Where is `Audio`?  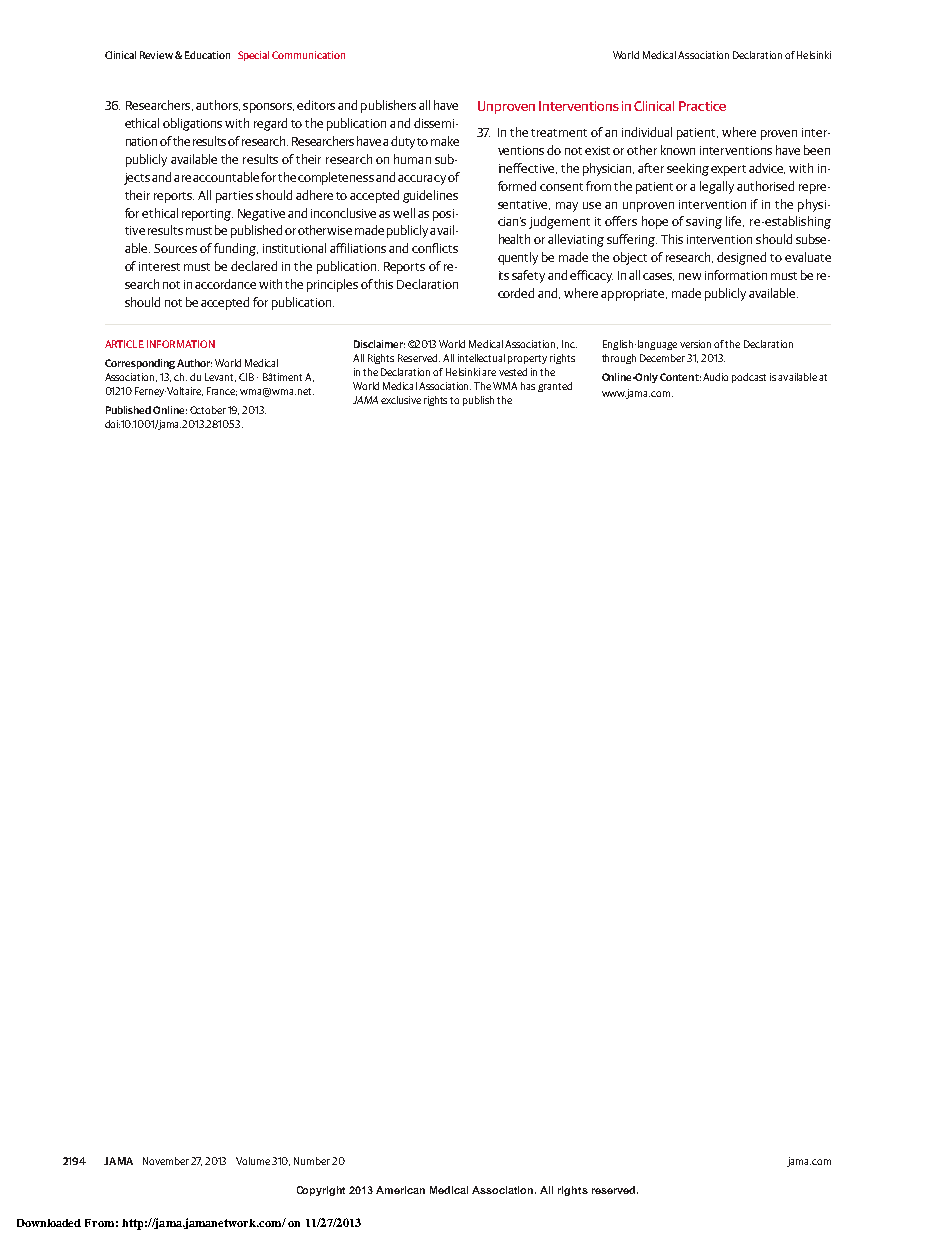 Audio is located at coordinates (715, 377).
